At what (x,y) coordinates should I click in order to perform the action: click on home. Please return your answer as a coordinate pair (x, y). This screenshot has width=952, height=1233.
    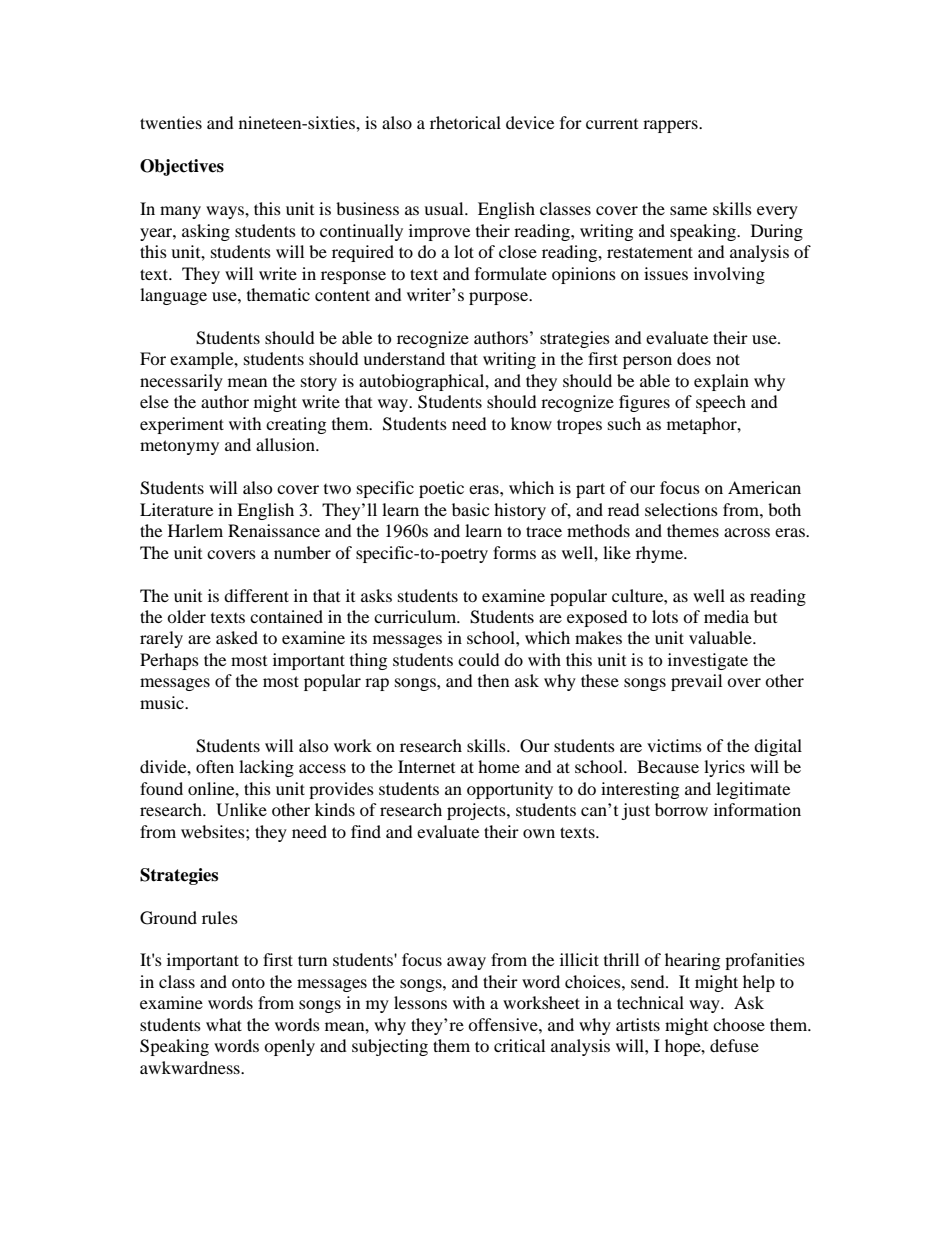
    Looking at the image, I should click on (499, 766).
